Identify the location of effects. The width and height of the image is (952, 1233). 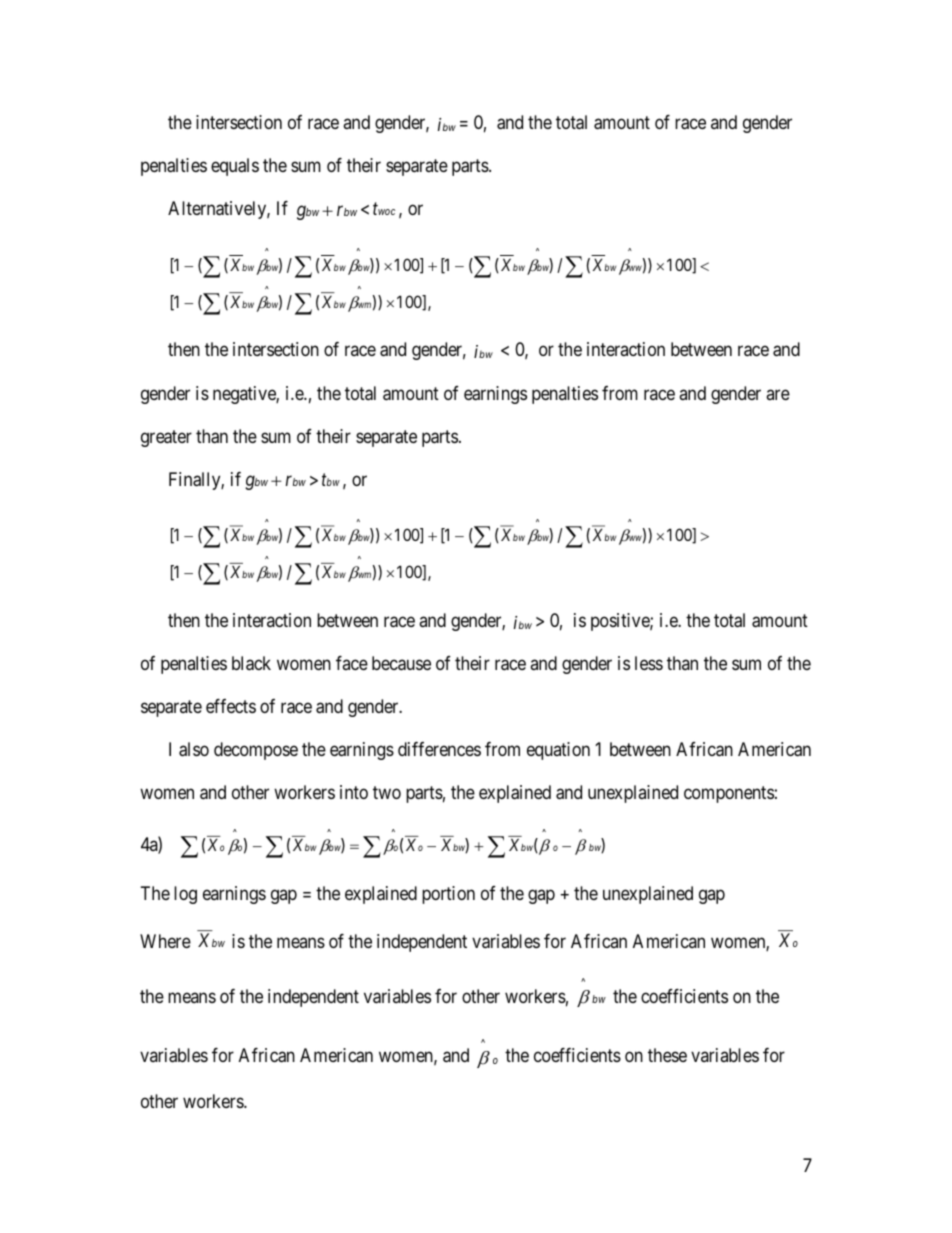
(231, 706).
